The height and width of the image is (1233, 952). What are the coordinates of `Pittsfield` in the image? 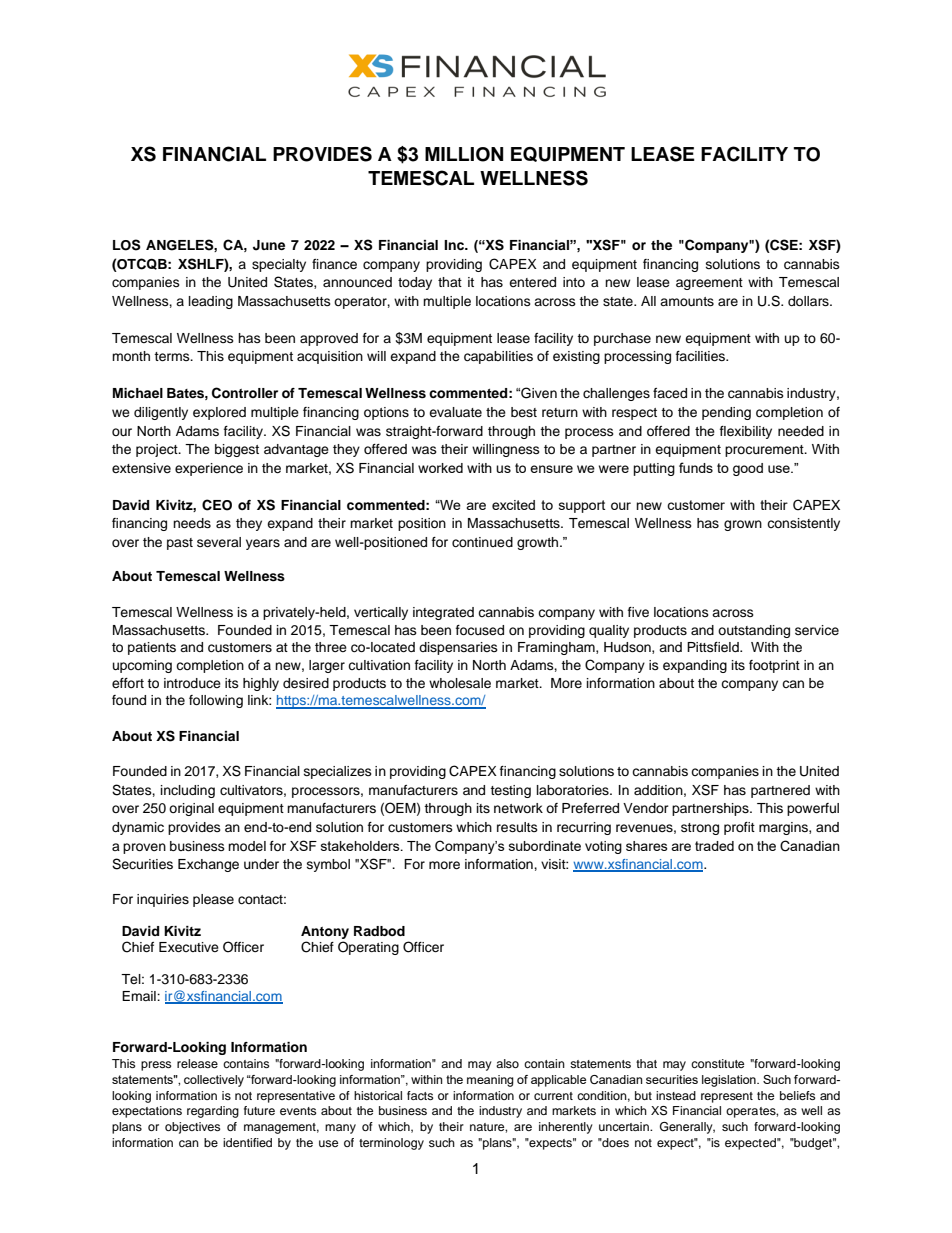 It's located at (714, 647).
